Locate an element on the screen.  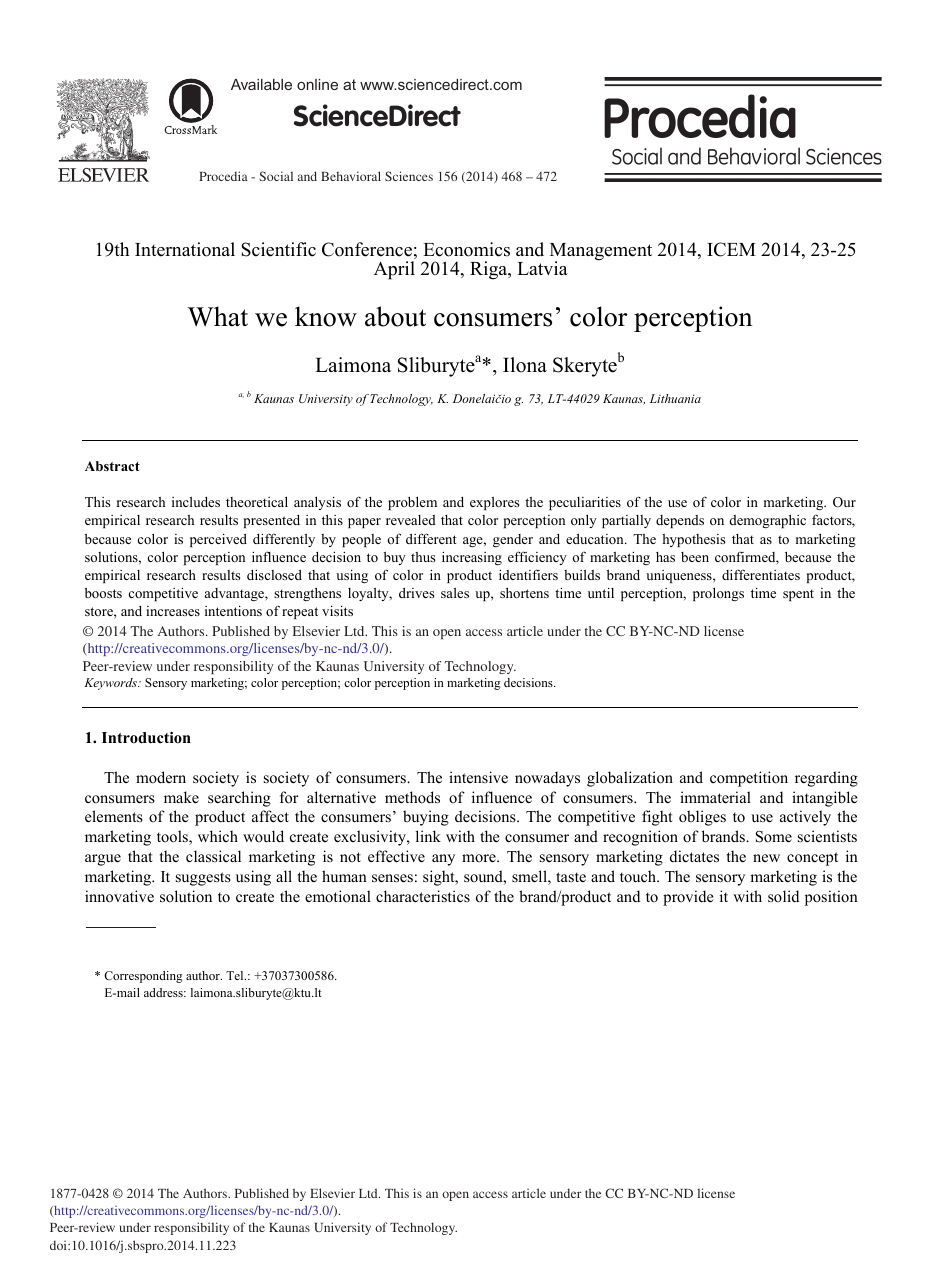
Management is located at coordinates (601, 253).
